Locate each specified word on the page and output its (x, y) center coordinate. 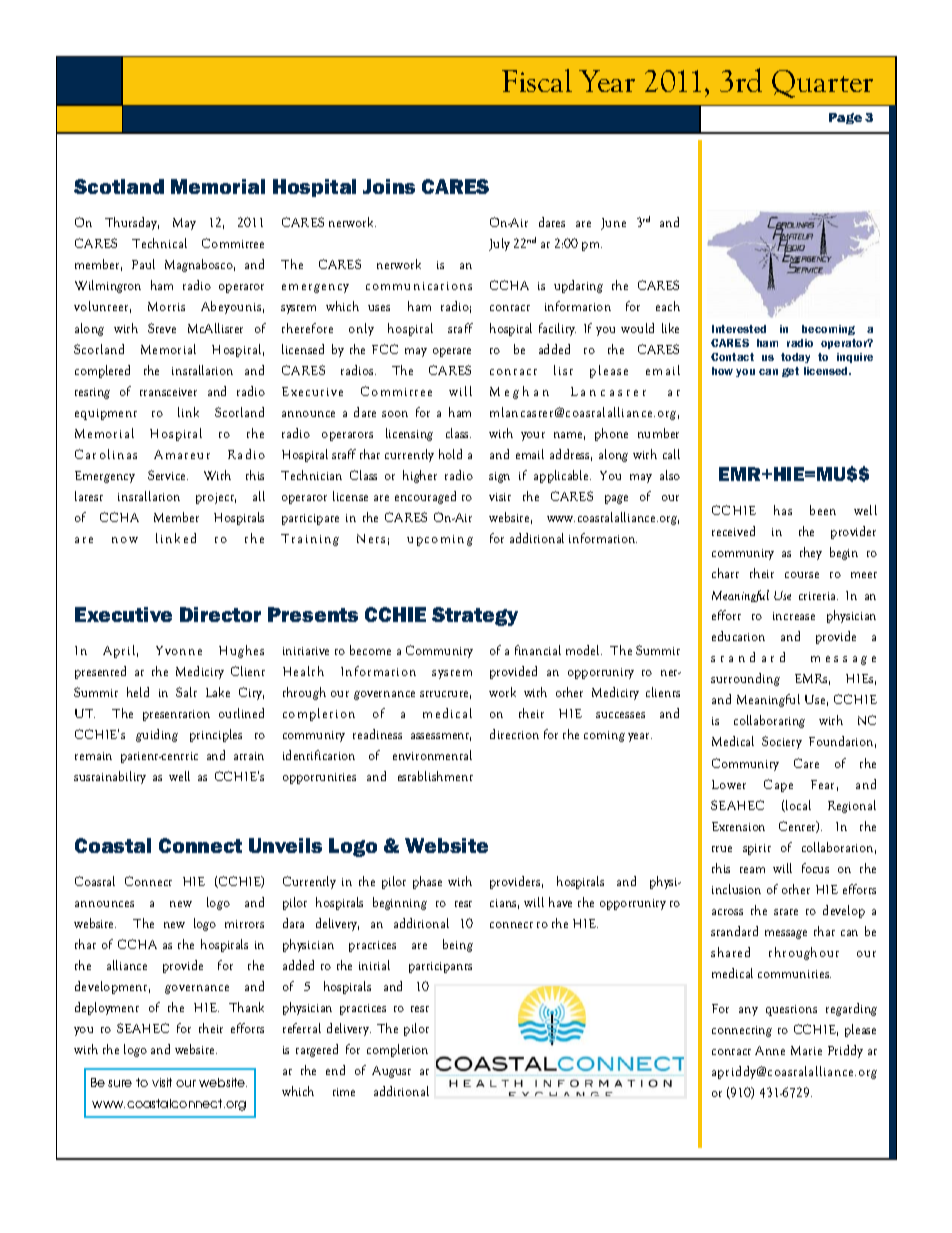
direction (514, 734)
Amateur (182, 454)
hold (450, 454)
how (722, 371)
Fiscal (537, 80)
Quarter (822, 84)
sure (120, 1083)
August (391, 1072)
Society (782, 742)
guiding (157, 735)
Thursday (132, 223)
